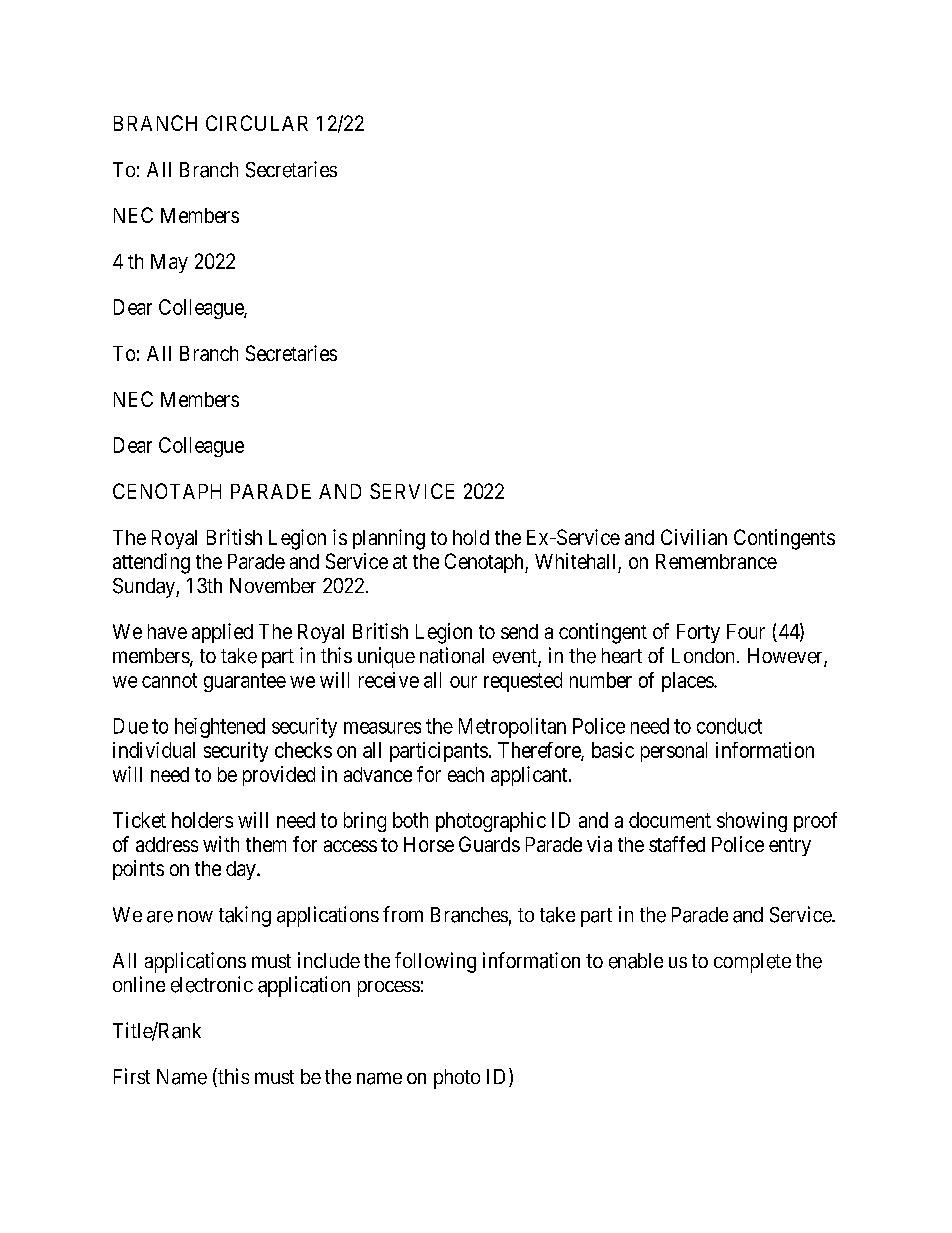 This document has height=1233, width=952. What do you see at coordinates (746, 631) in the document?
I see `Four` at bounding box center [746, 631].
